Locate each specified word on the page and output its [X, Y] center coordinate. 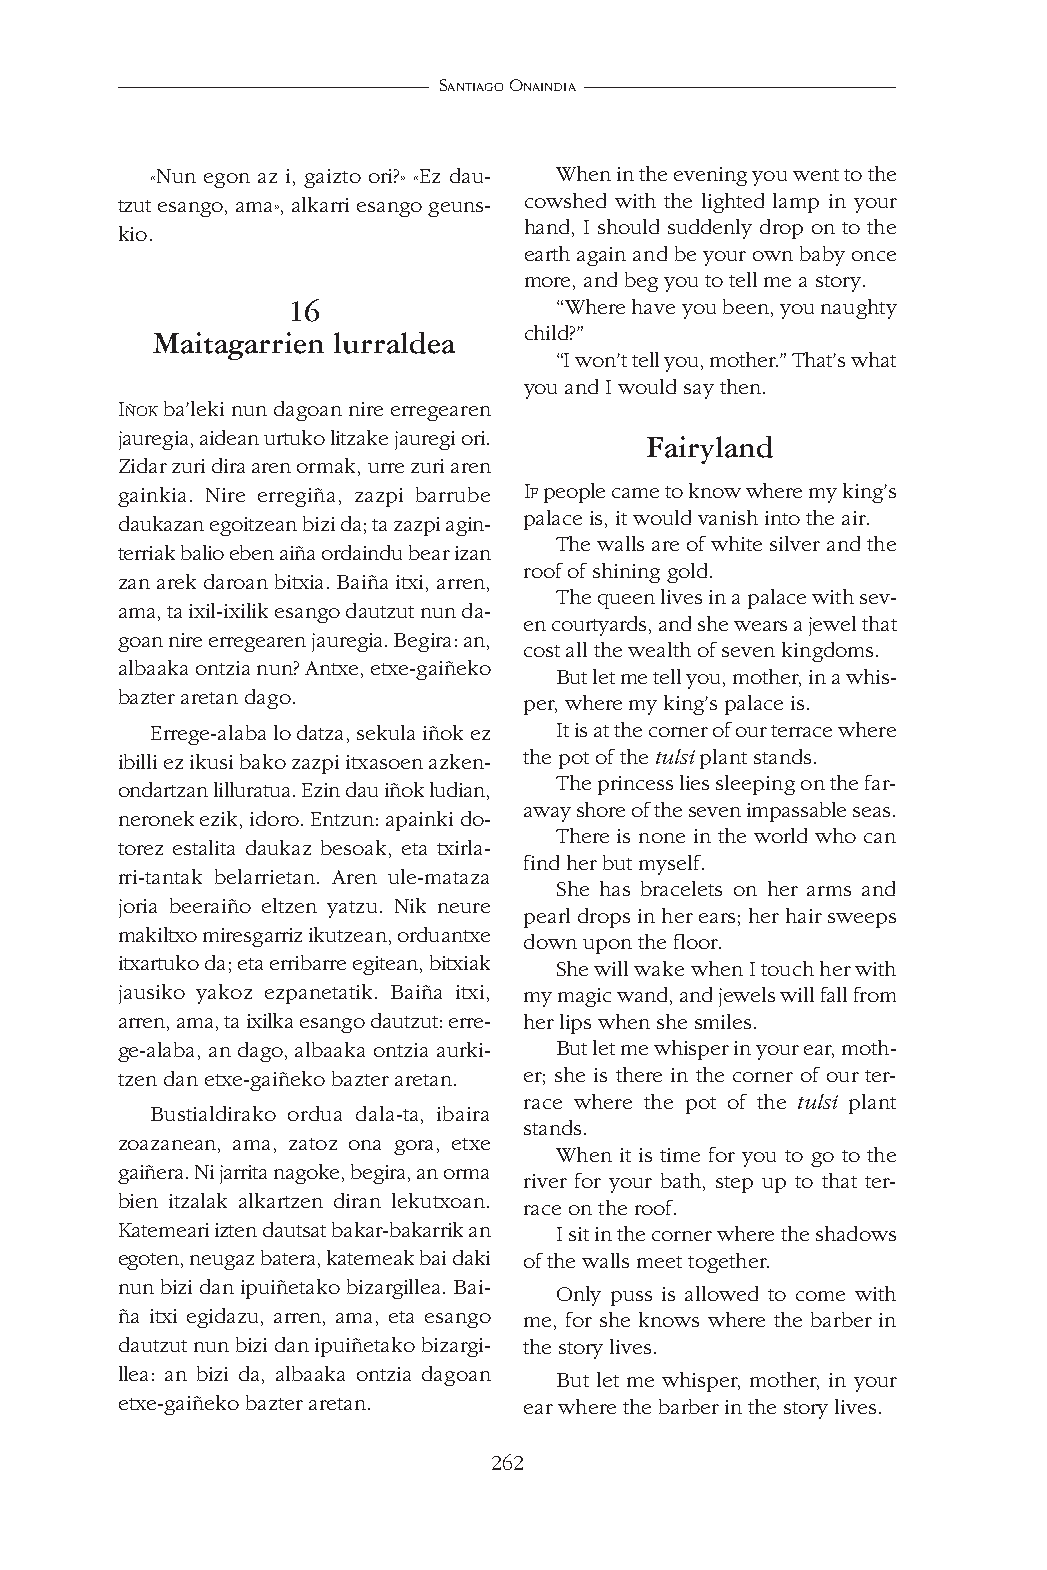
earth [547, 253]
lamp [796, 203]
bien [138, 1200]
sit [579, 1234]
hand [549, 228]
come [820, 1296]
